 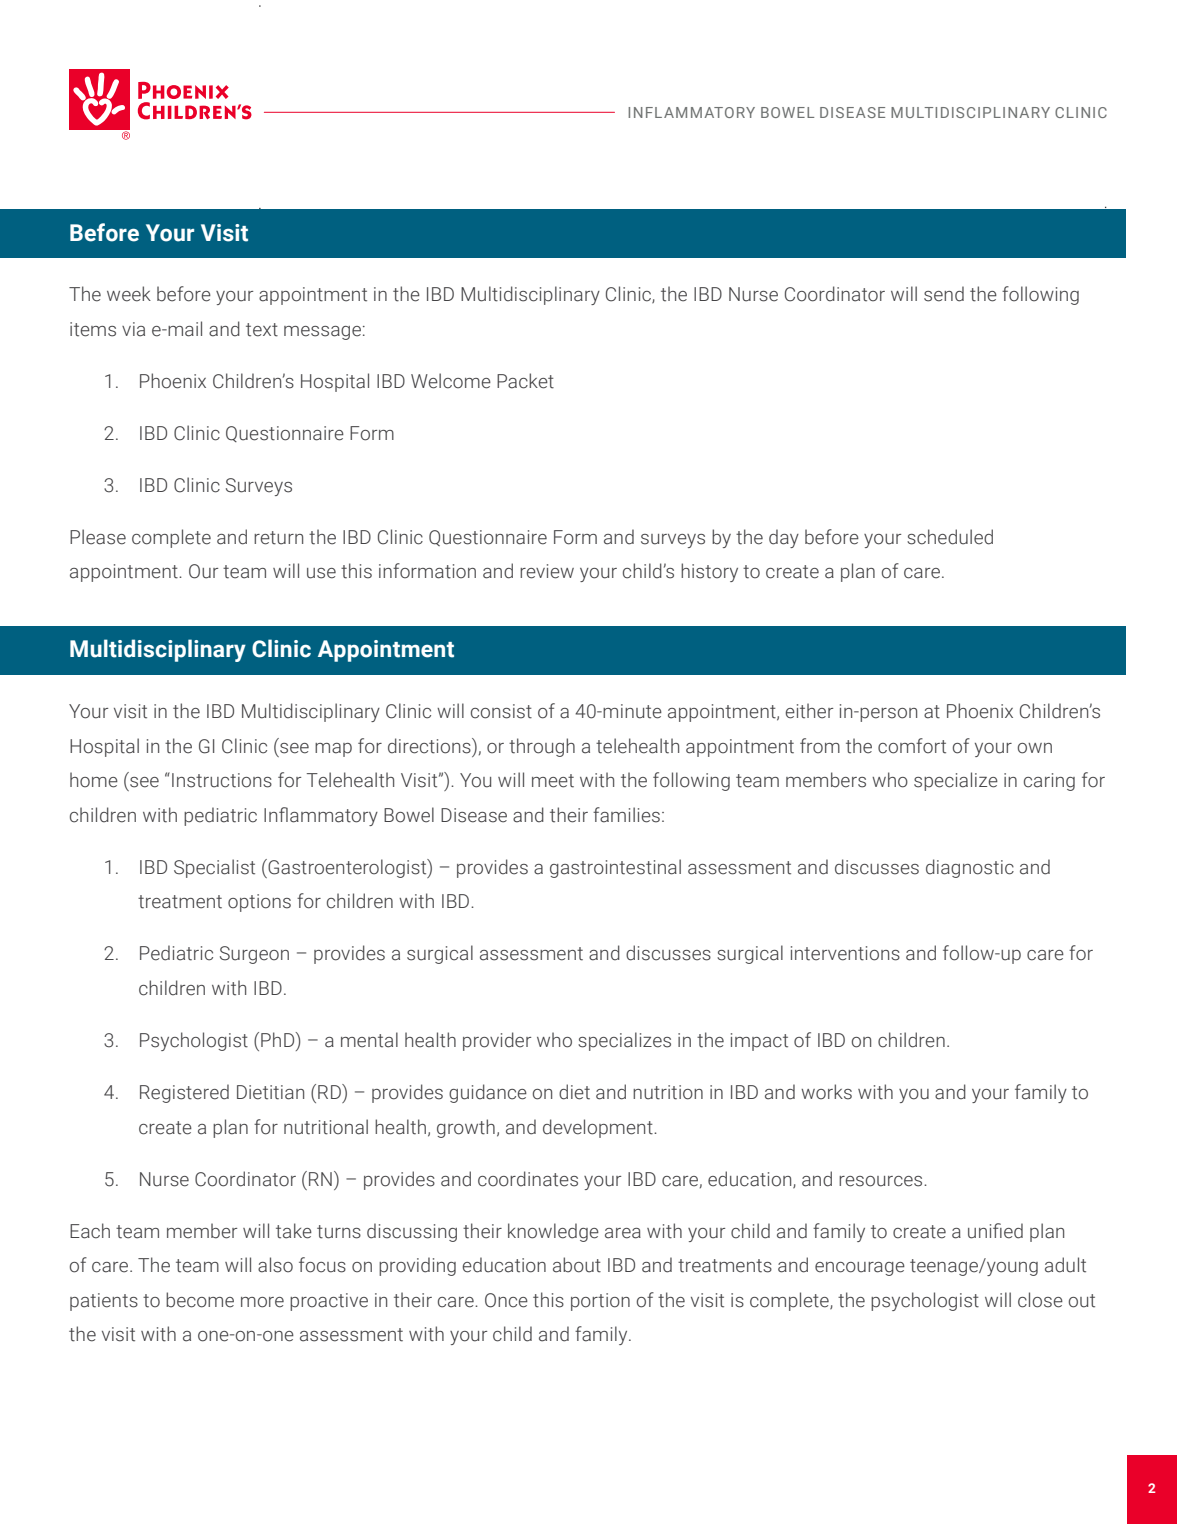 What do you see at coordinates (184, 1093) in the document?
I see `Registered` at bounding box center [184, 1093].
